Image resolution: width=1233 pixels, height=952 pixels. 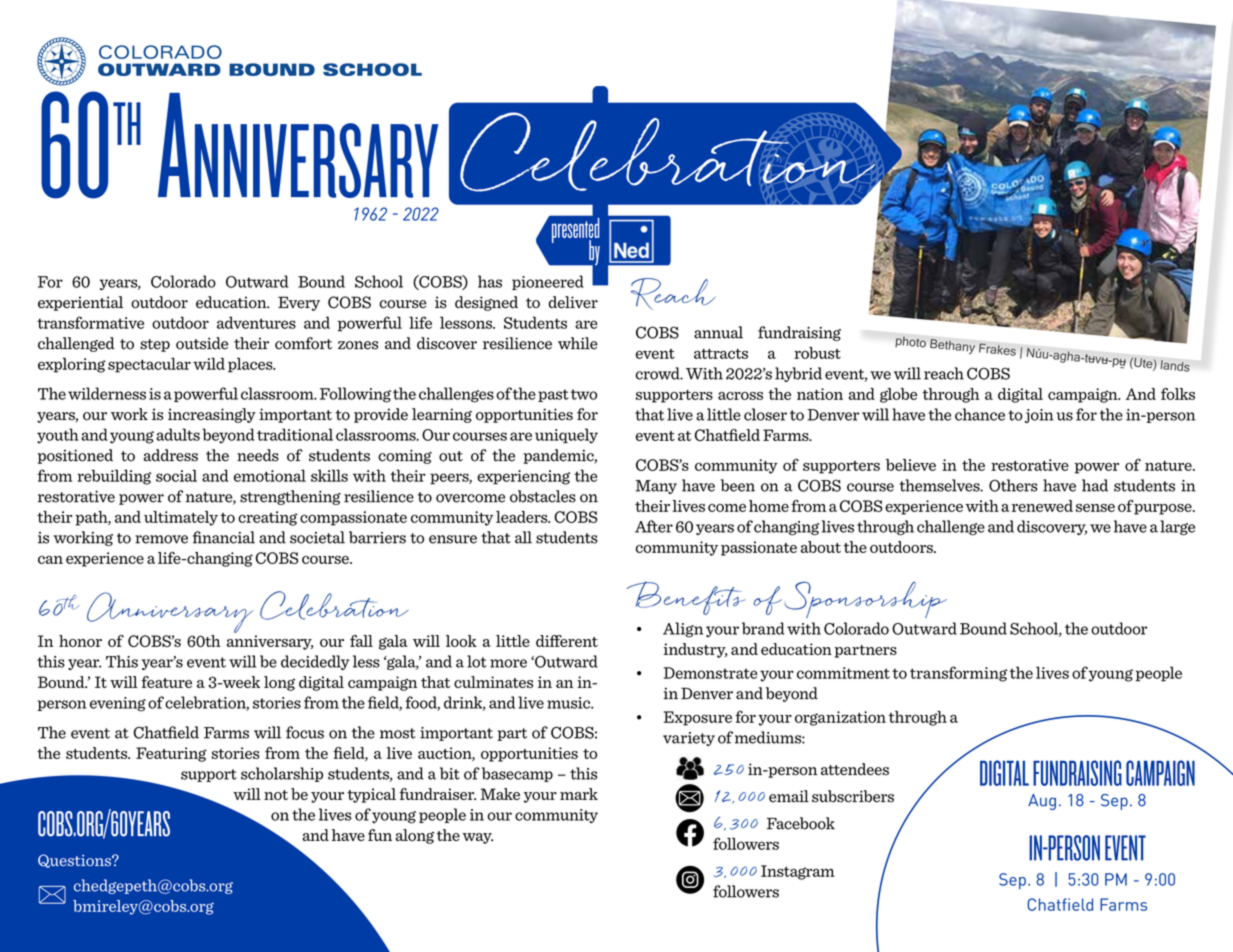 I want to click on social, so click(x=176, y=475).
